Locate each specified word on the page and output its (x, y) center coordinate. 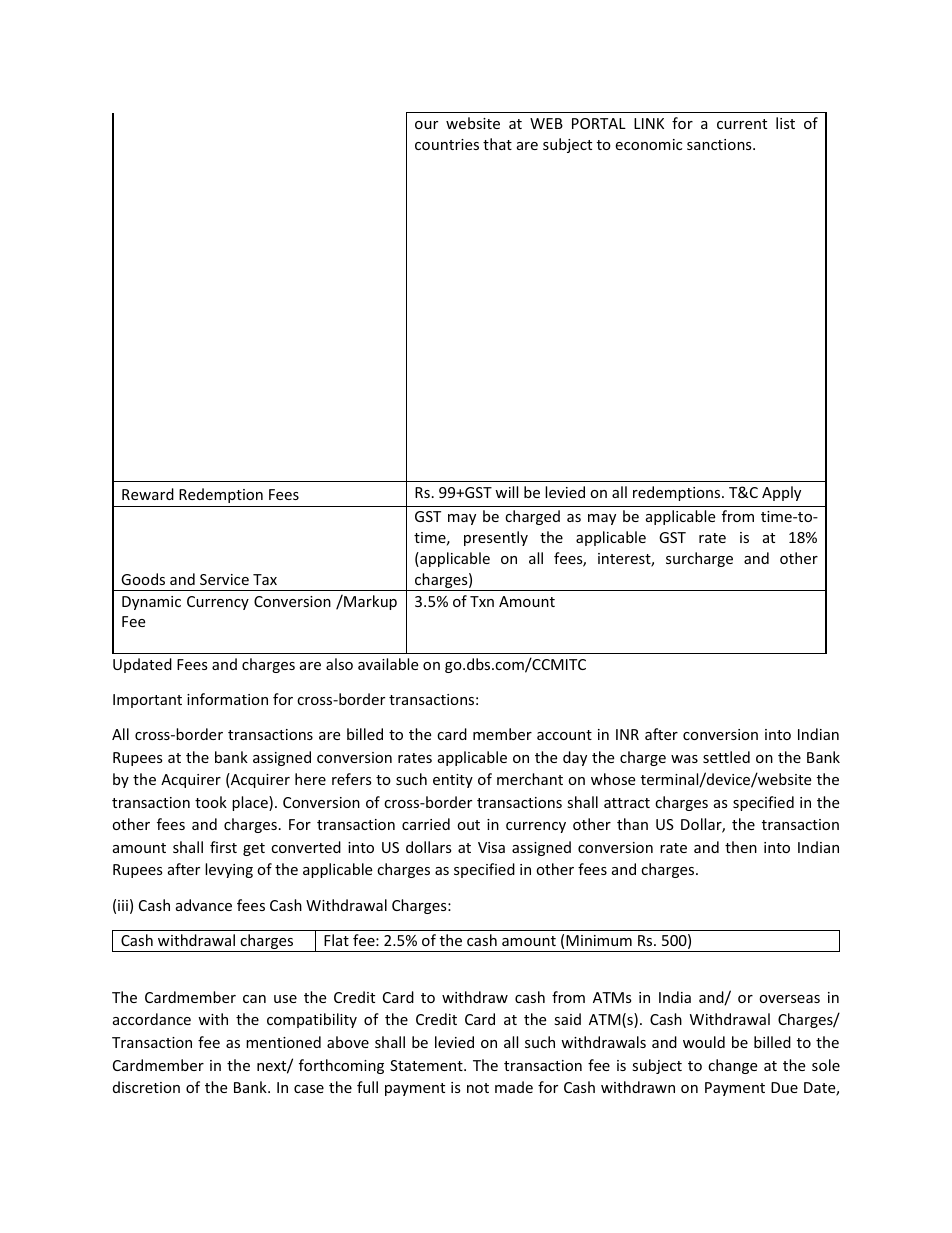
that (497, 144)
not (478, 1088)
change (732, 1066)
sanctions (720, 144)
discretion (146, 1087)
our (426, 125)
